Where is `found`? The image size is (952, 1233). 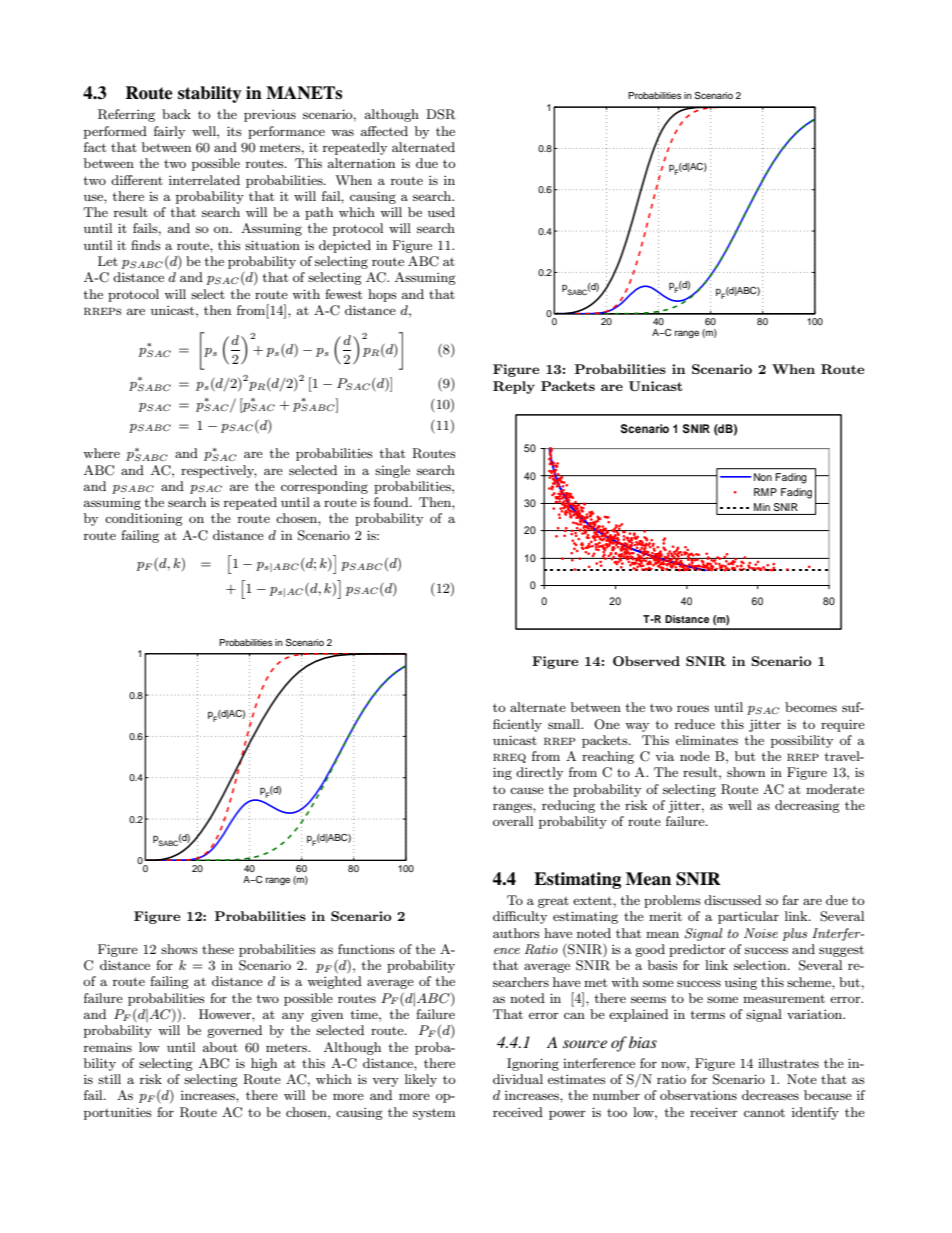
found is located at coordinates (392, 502).
